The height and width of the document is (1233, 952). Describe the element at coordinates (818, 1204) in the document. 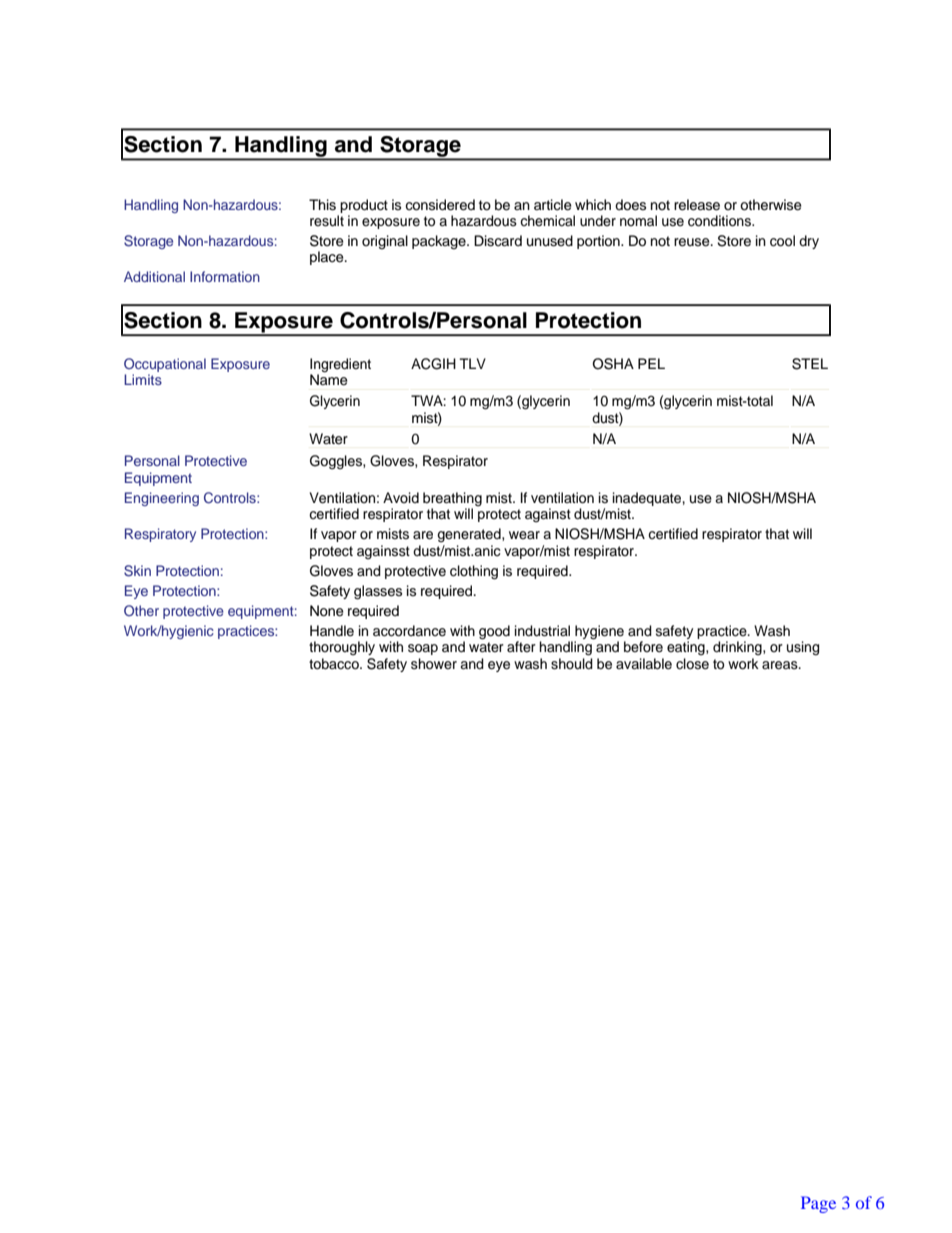

I see `Page` at that location.
